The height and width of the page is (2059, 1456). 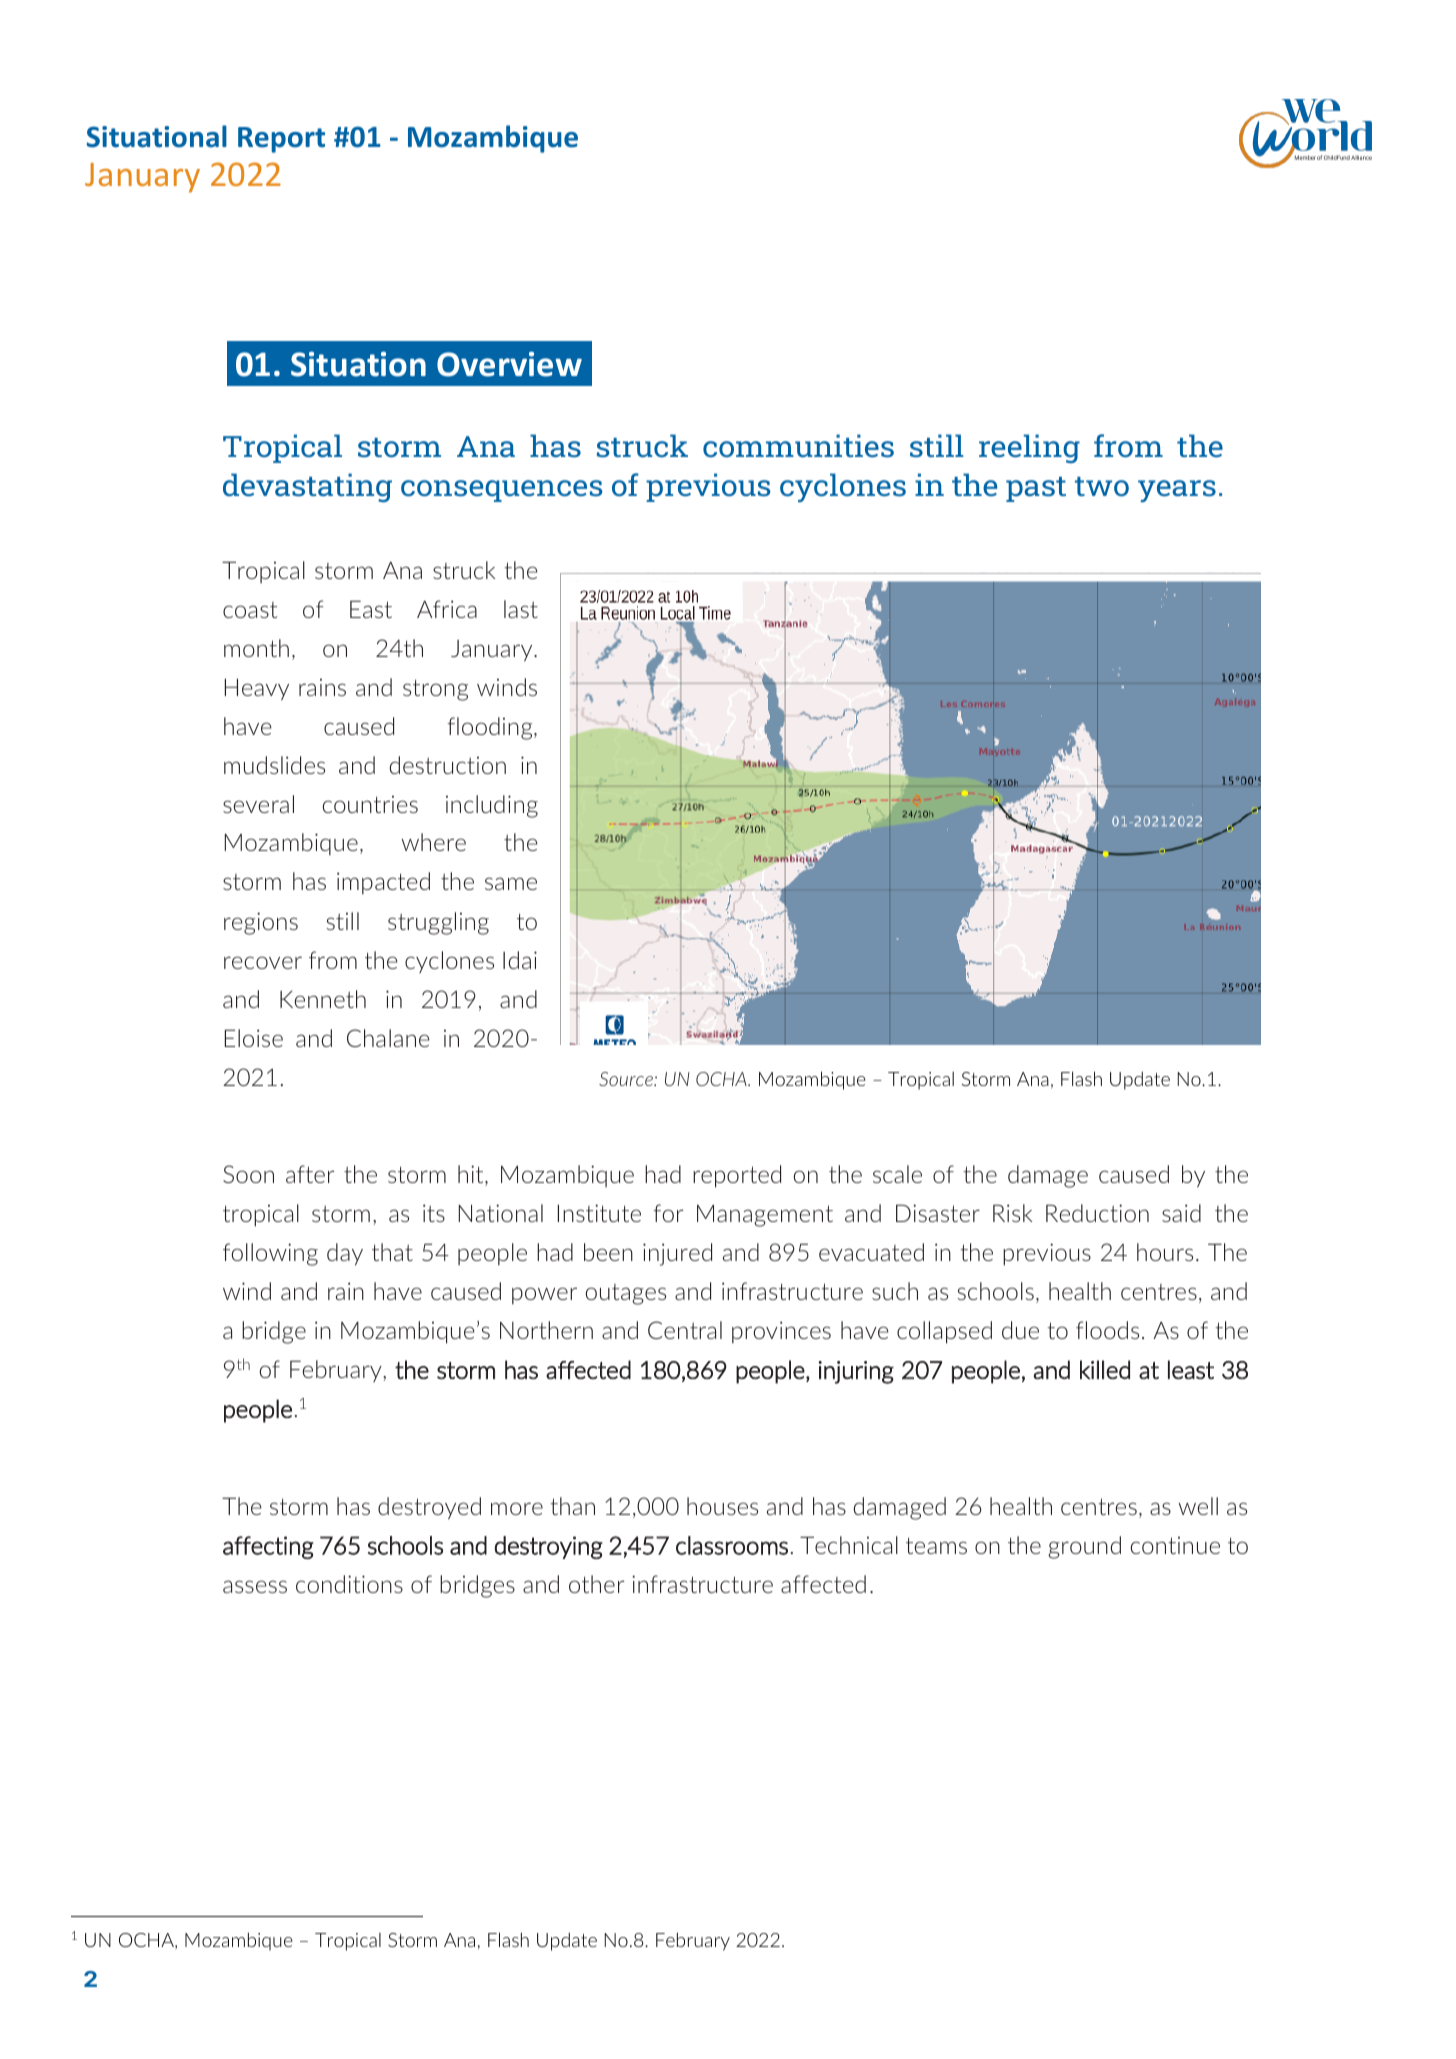 What do you see at coordinates (521, 609) in the page?
I see `last` at bounding box center [521, 609].
